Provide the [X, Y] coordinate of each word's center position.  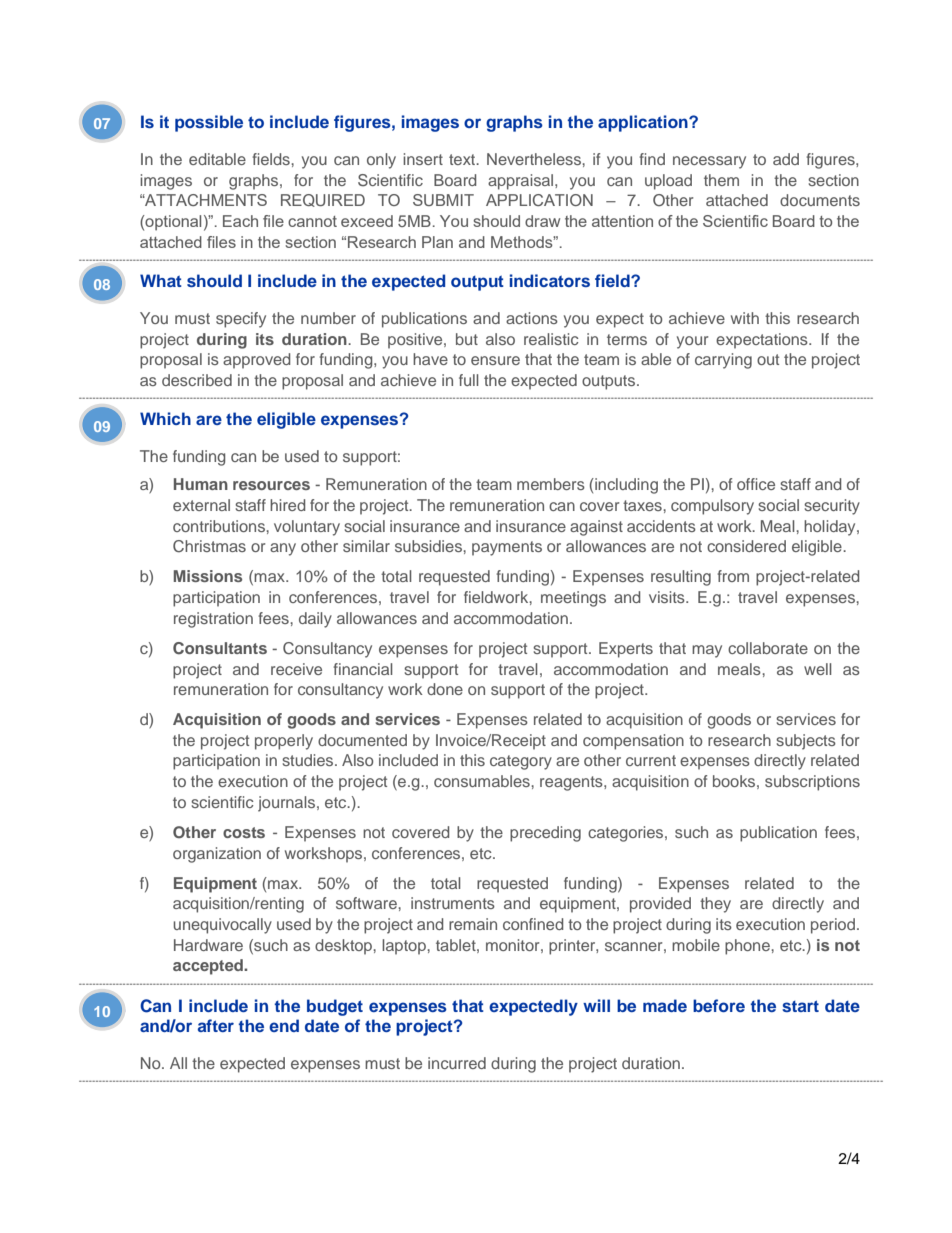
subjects [806, 742]
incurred [457, 1063]
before [719, 1005]
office [756, 484]
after [216, 1025]
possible [209, 123]
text [463, 159]
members [551, 484]
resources [271, 485]
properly [284, 742]
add [786, 159]
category [521, 762]
